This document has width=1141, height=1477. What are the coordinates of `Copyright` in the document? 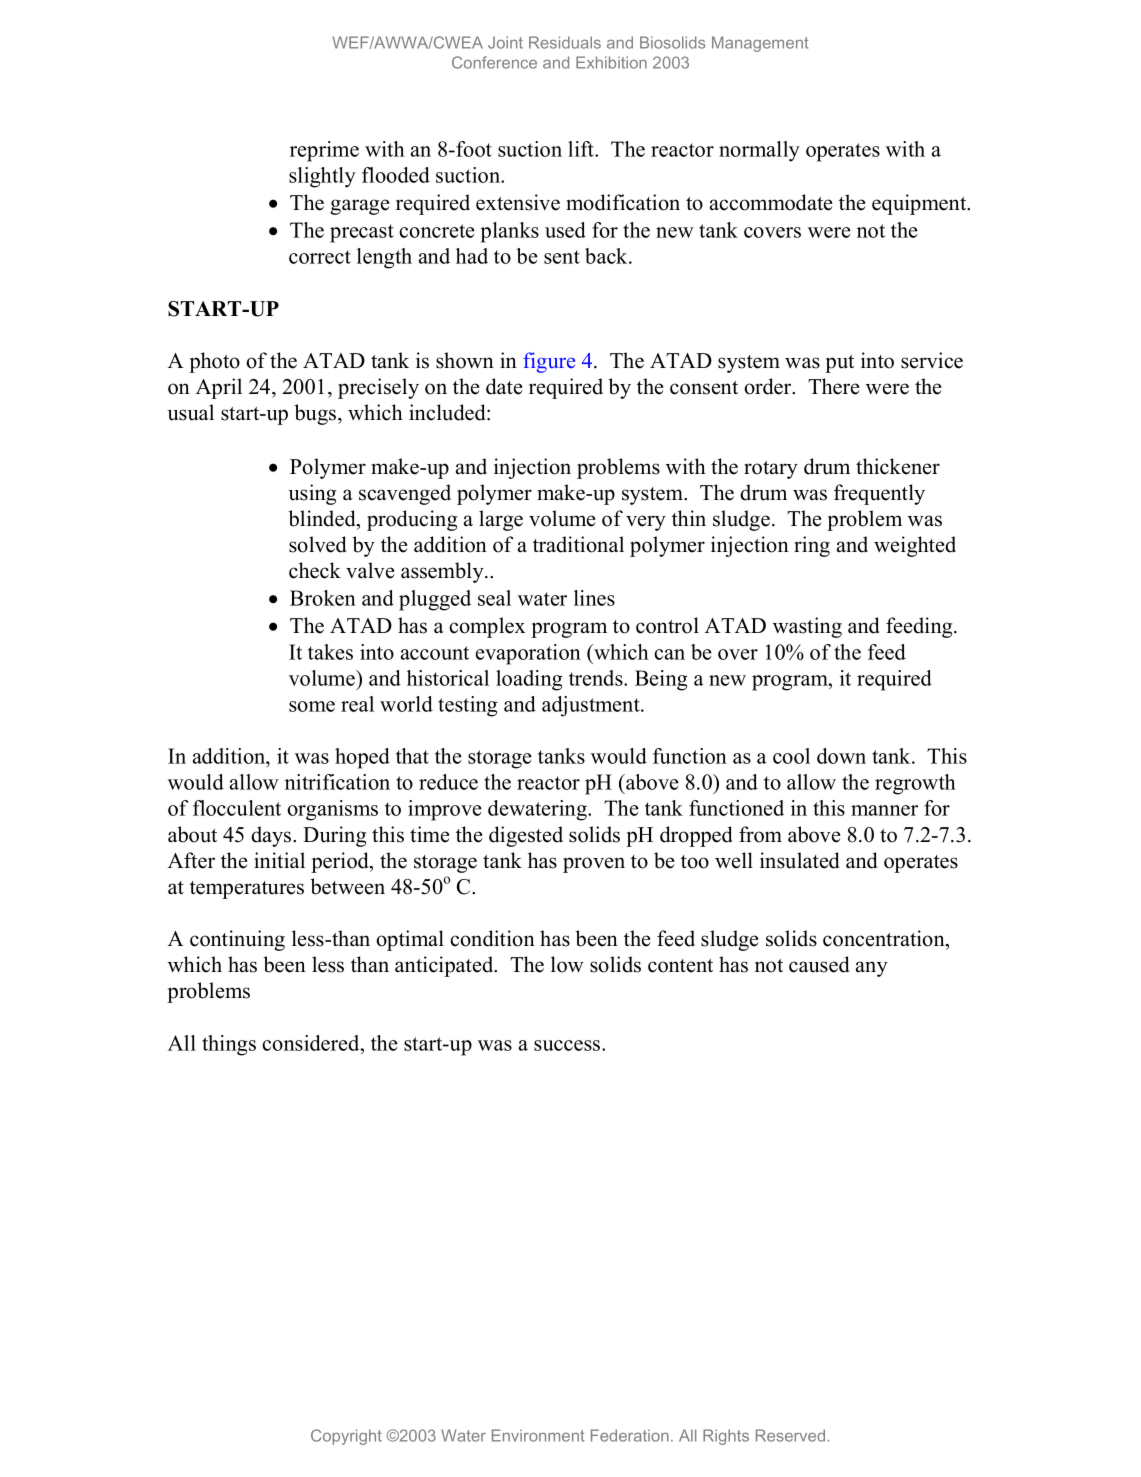 It's located at (346, 1437).
